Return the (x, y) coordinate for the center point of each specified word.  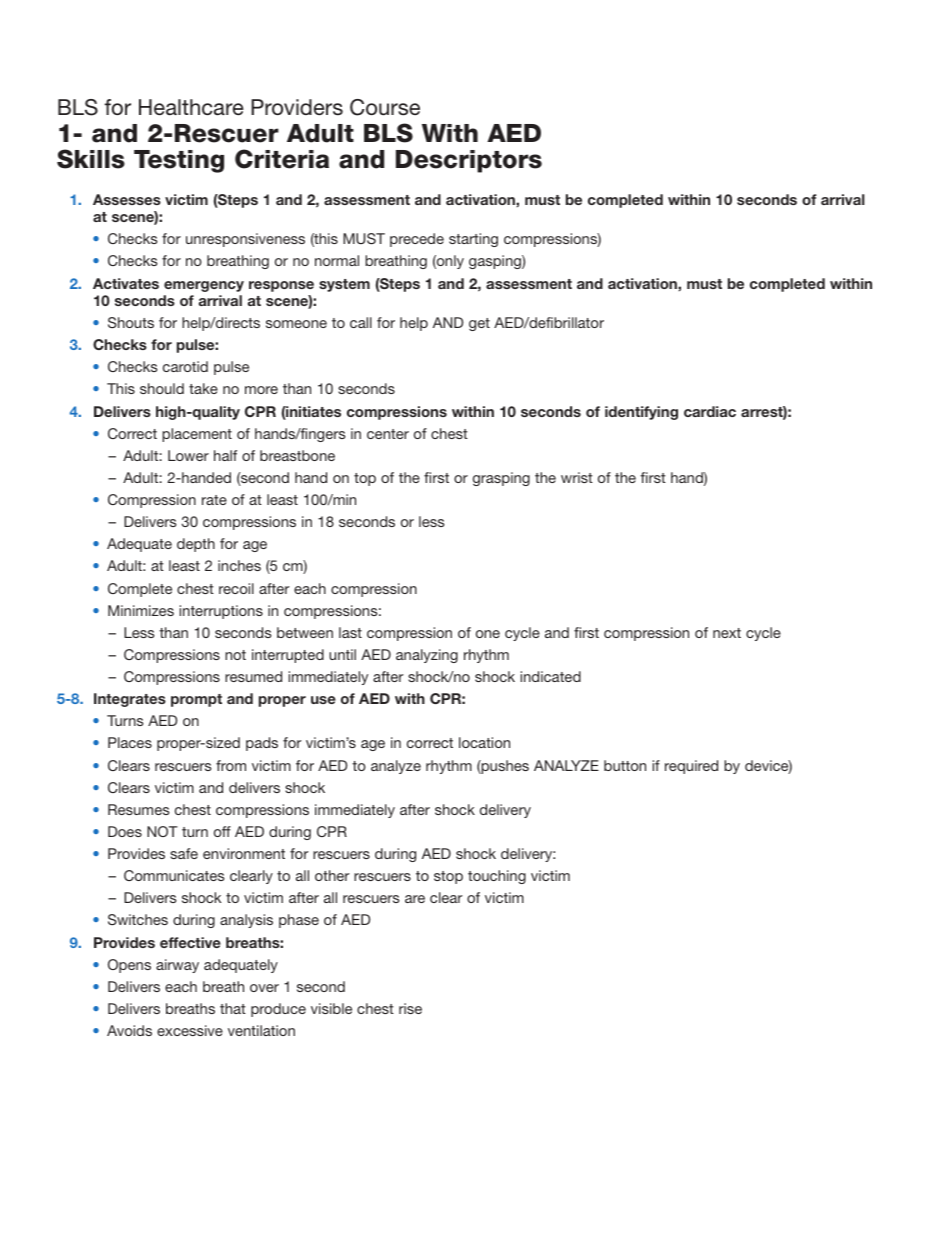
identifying (641, 413)
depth (196, 545)
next (727, 633)
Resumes (139, 809)
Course (385, 107)
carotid (185, 366)
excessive (190, 1030)
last (350, 632)
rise (410, 1008)
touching (497, 877)
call (361, 322)
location (484, 742)
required (691, 767)
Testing (179, 161)
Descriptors (469, 161)
